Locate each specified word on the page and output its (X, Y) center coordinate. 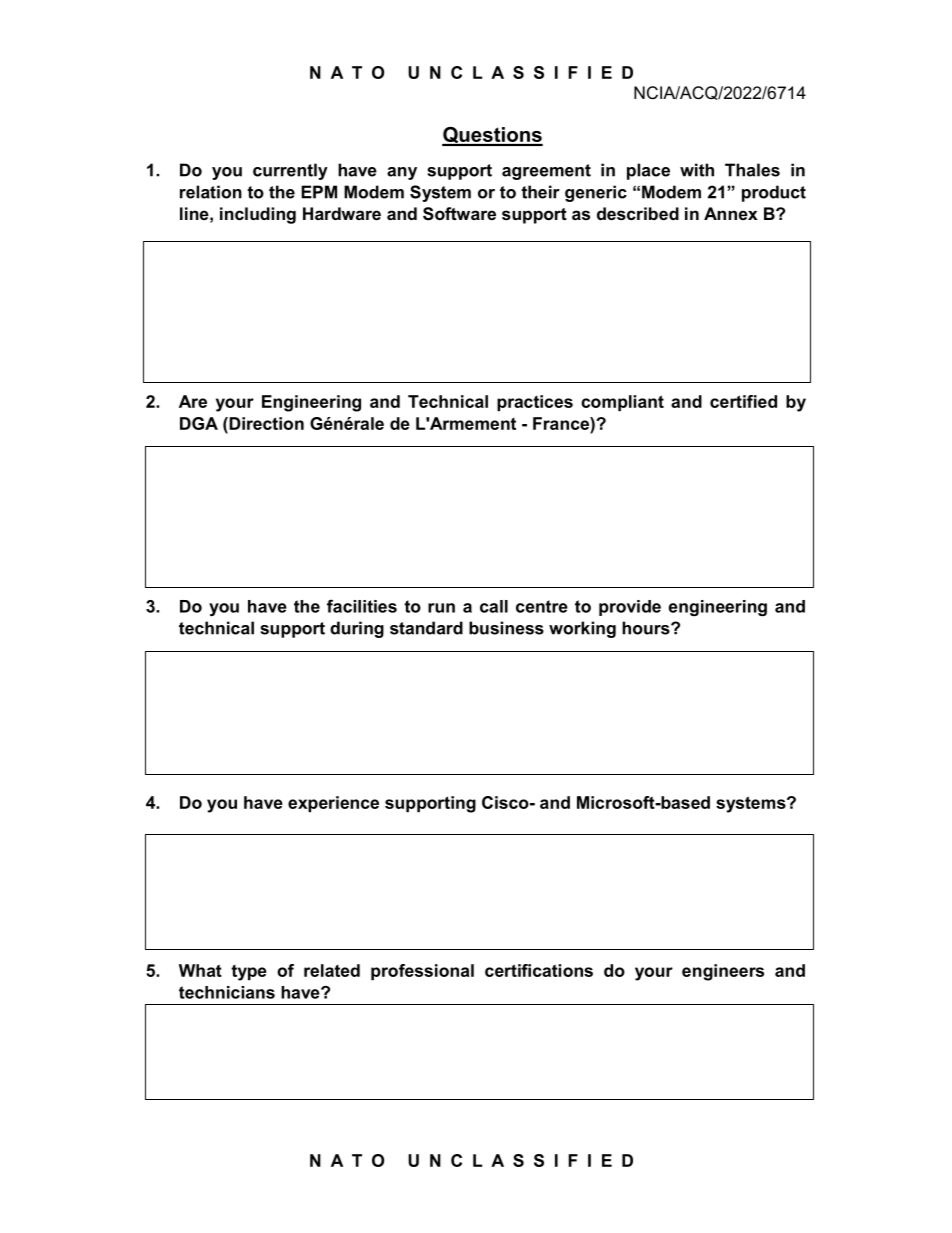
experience (333, 804)
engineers (723, 972)
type (249, 973)
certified (743, 401)
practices (535, 403)
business (506, 628)
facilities (362, 606)
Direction (265, 423)
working (582, 629)
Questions (492, 136)
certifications (539, 970)
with (697, 170)
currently (290, 171)
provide (630, 608)
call (494, 606)
